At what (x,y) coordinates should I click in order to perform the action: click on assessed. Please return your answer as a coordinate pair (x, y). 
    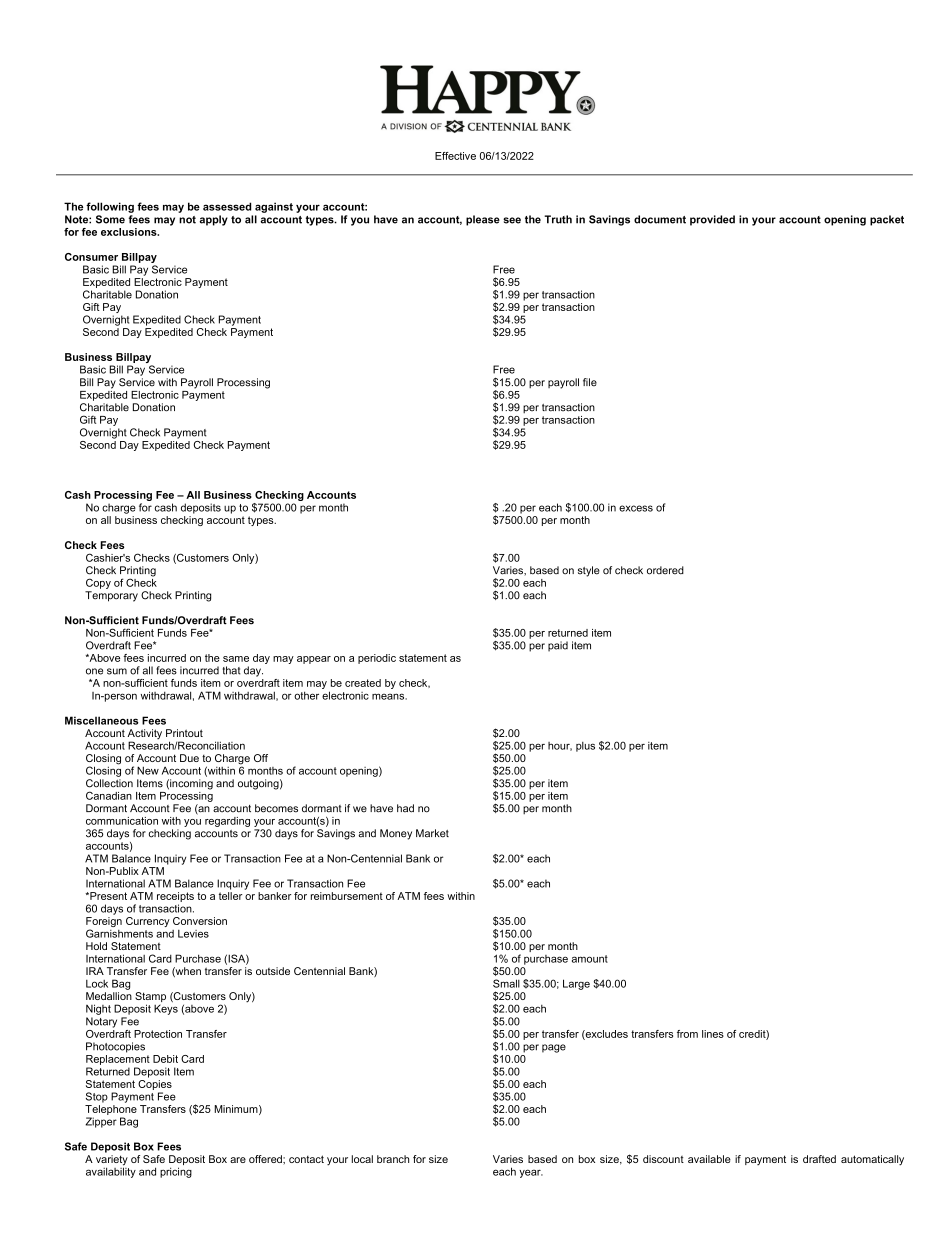
    Looking at the image, I should click on (227, 206).
